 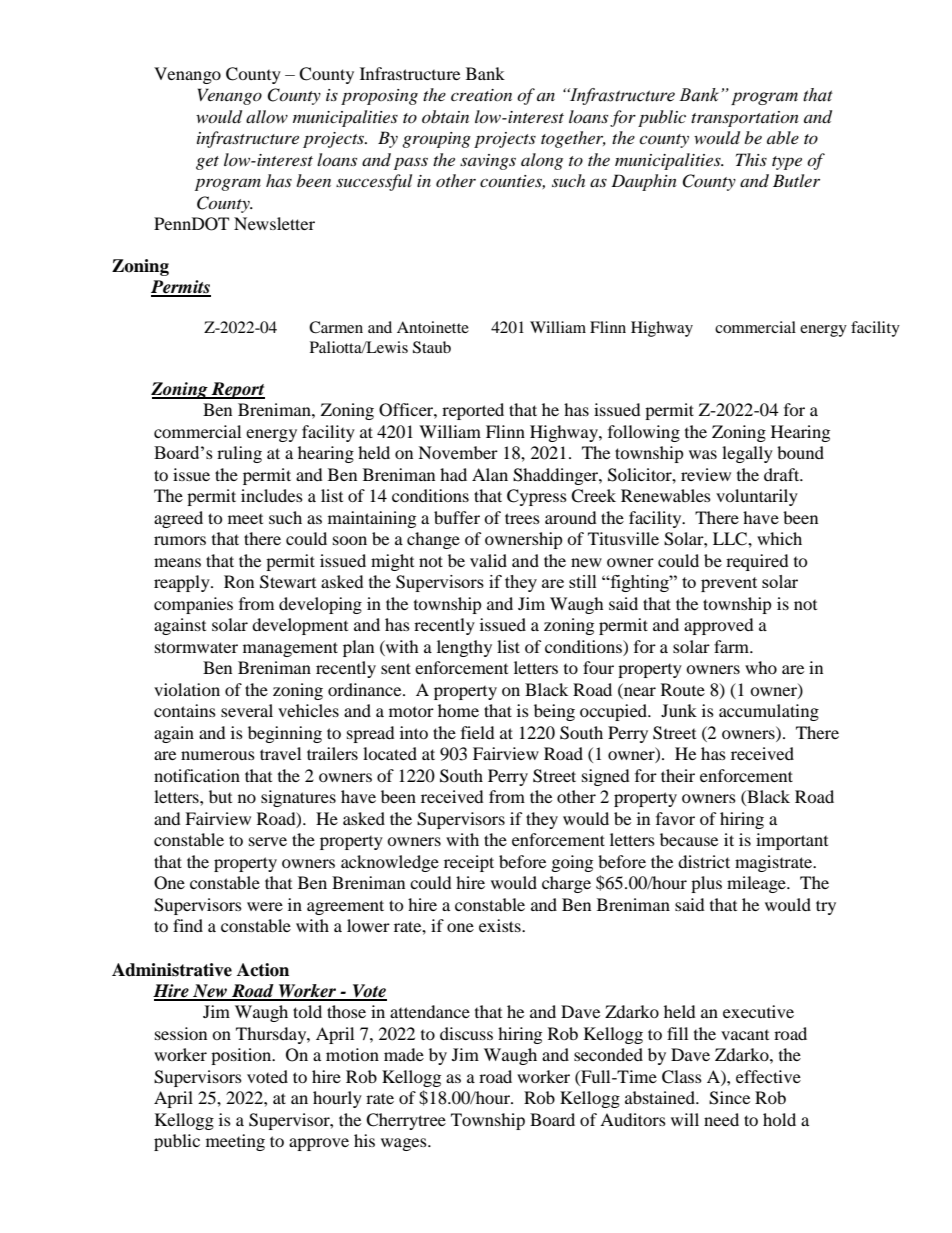 What do you see at coordinates (481, 95) in the screenshot?
I see `creation` at bounding box center [481, 95].
